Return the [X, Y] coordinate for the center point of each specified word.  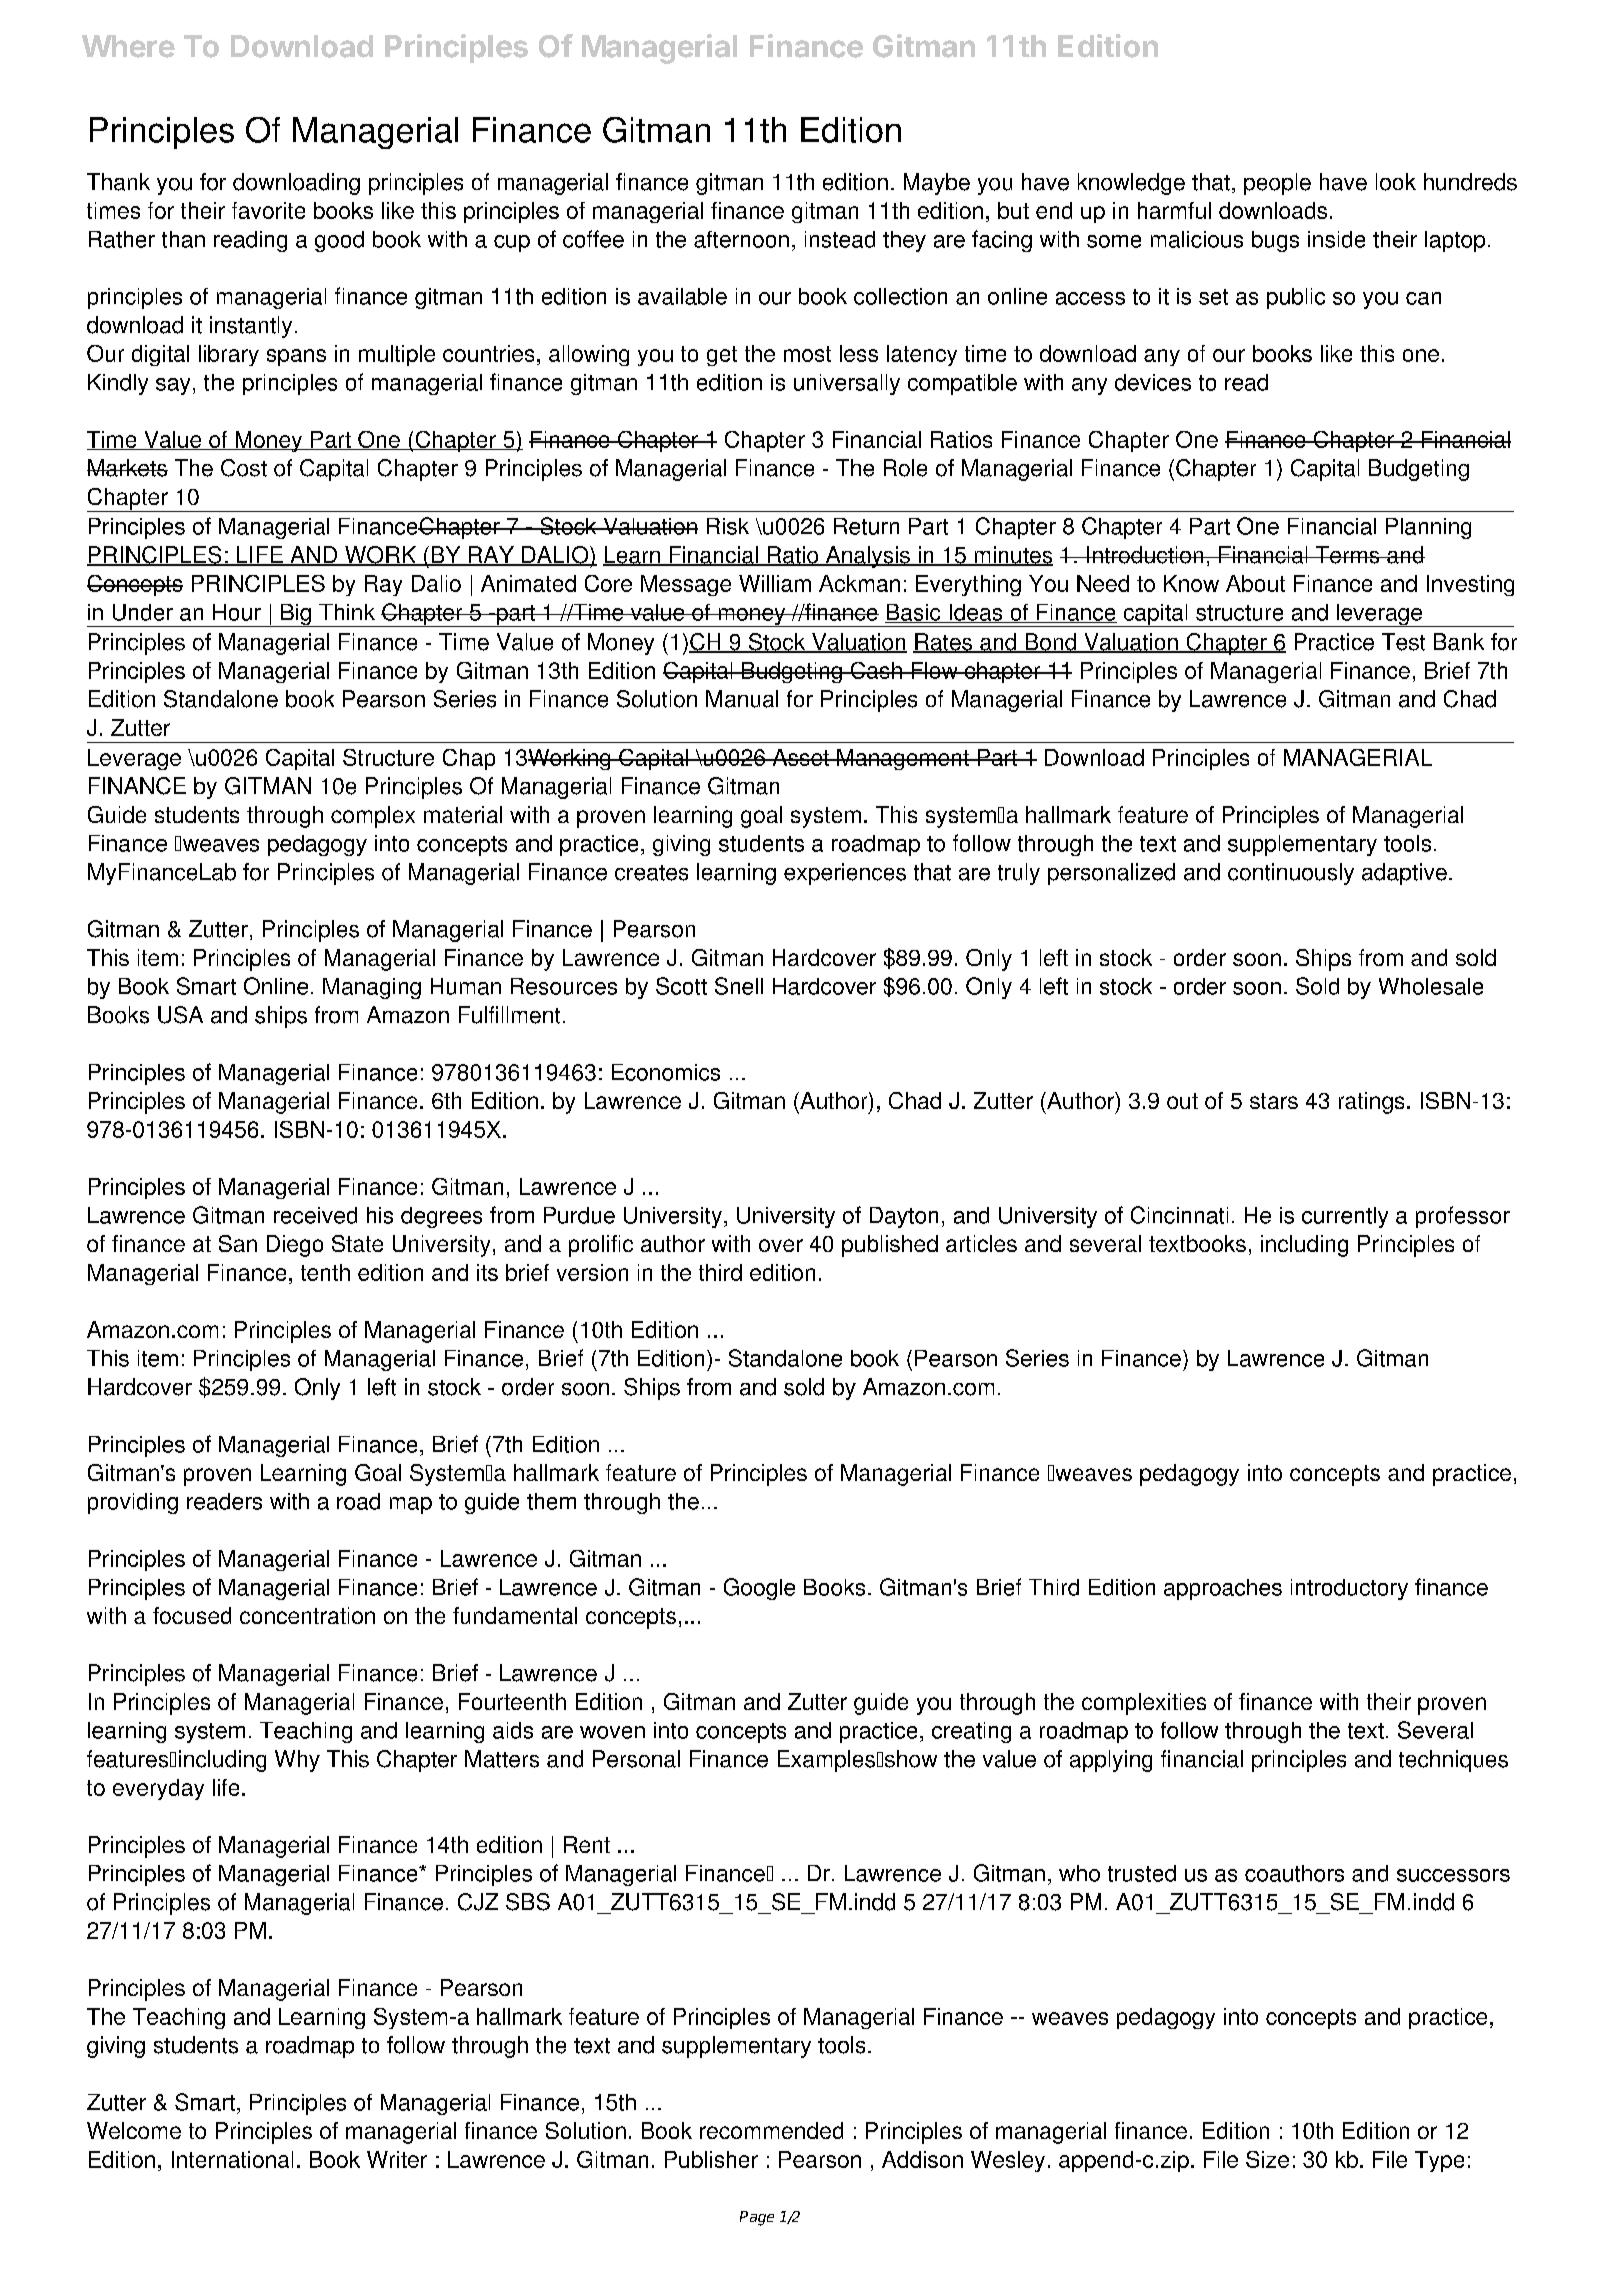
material [463, 814]
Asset [800, 757]
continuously [1291, 874]
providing [133, 1503]
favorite [268, 210]
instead [840, 239]
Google [759, 1589]
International [232, 2159]
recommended [771, 2130]
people [1277, 184]
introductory [1349, 1589]
